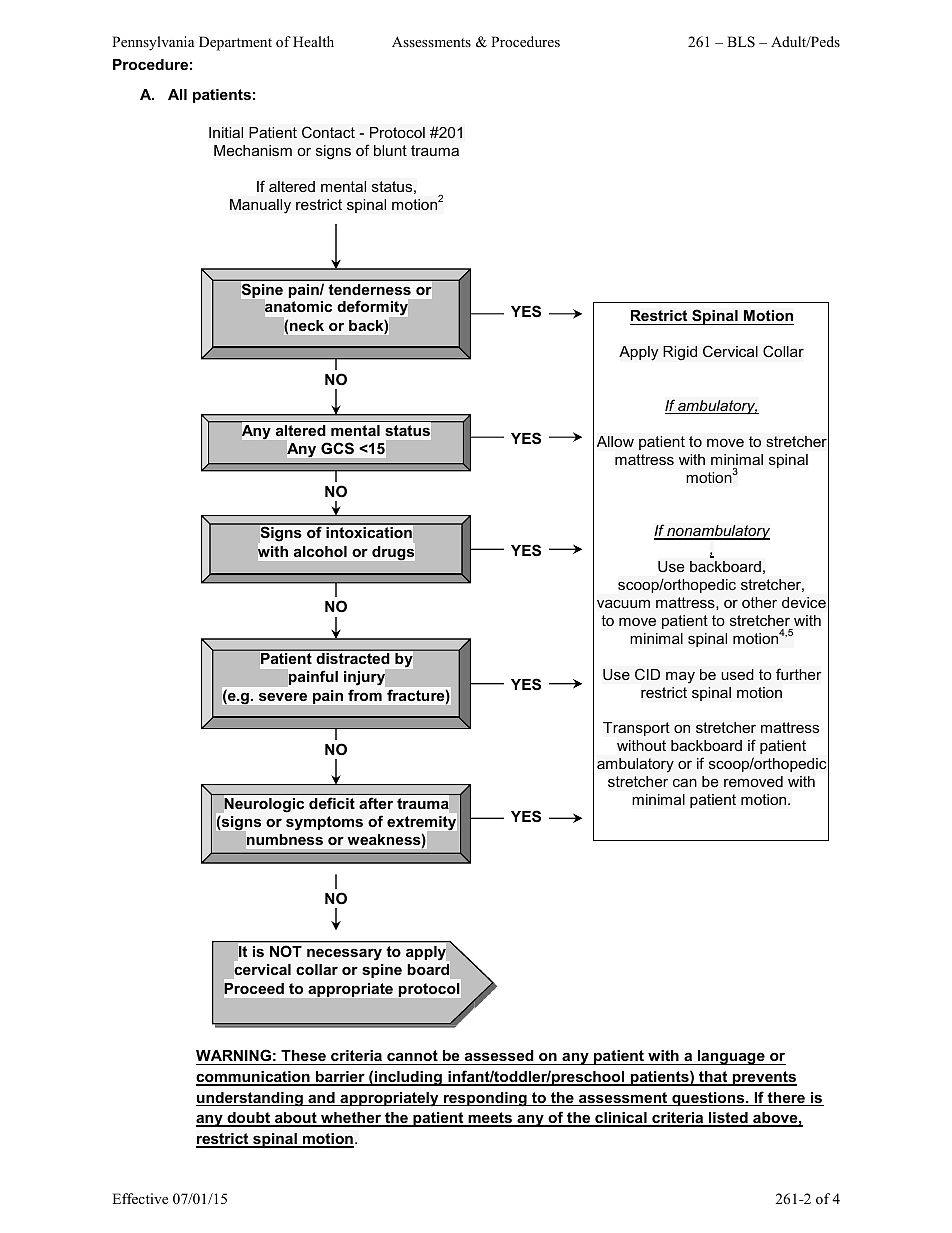 This screenshot has width=952, height=1233. Describe the element at coordinates (248, 1119) in the screenshot. I see `doubt` at that location.
